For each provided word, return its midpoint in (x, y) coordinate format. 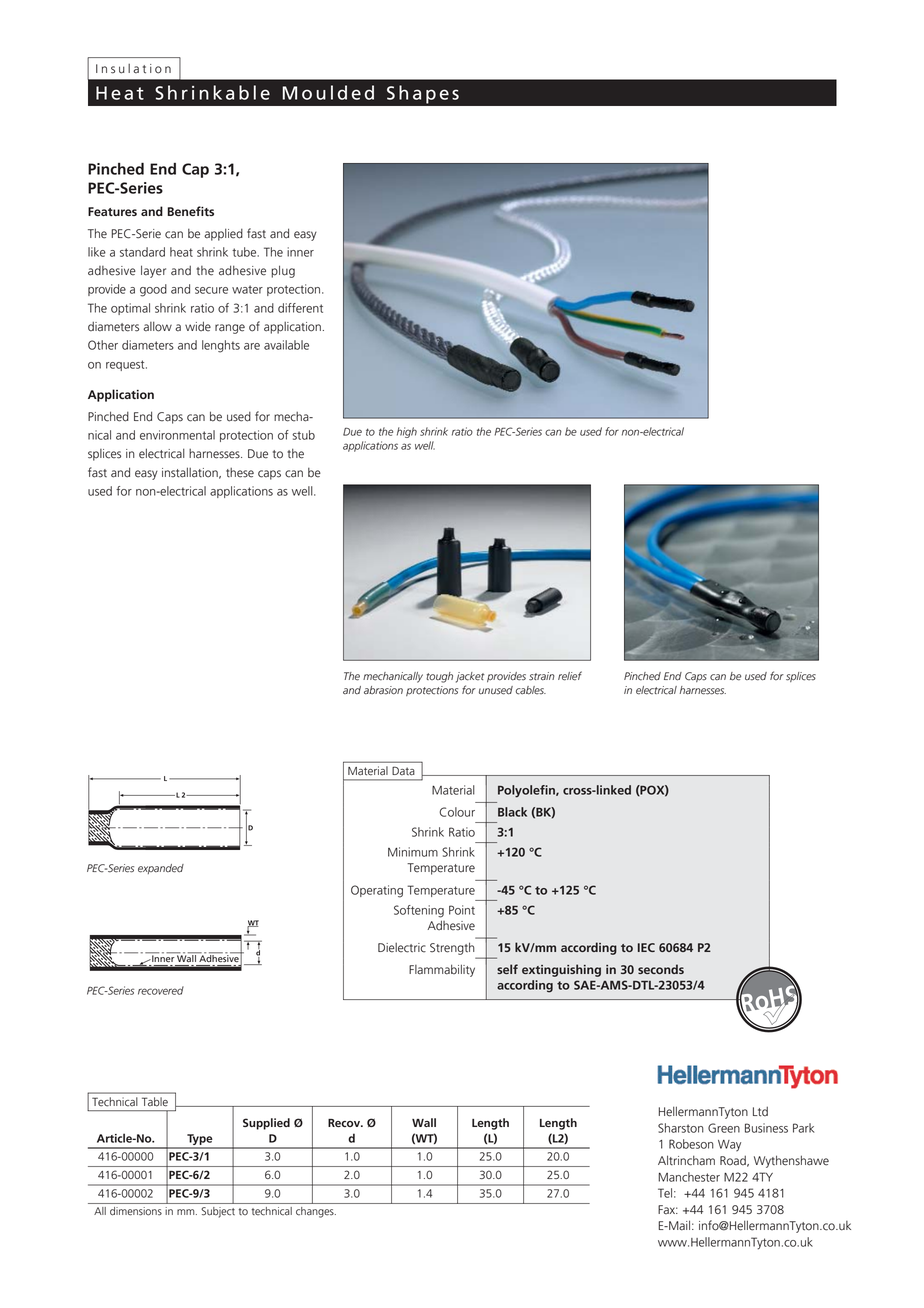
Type (200, 1141)
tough (439, 677)
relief (570, 676)
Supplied (266, 1124)
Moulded (328, 92)
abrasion (383, 690)
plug (283, 271)
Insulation (133, 69)
